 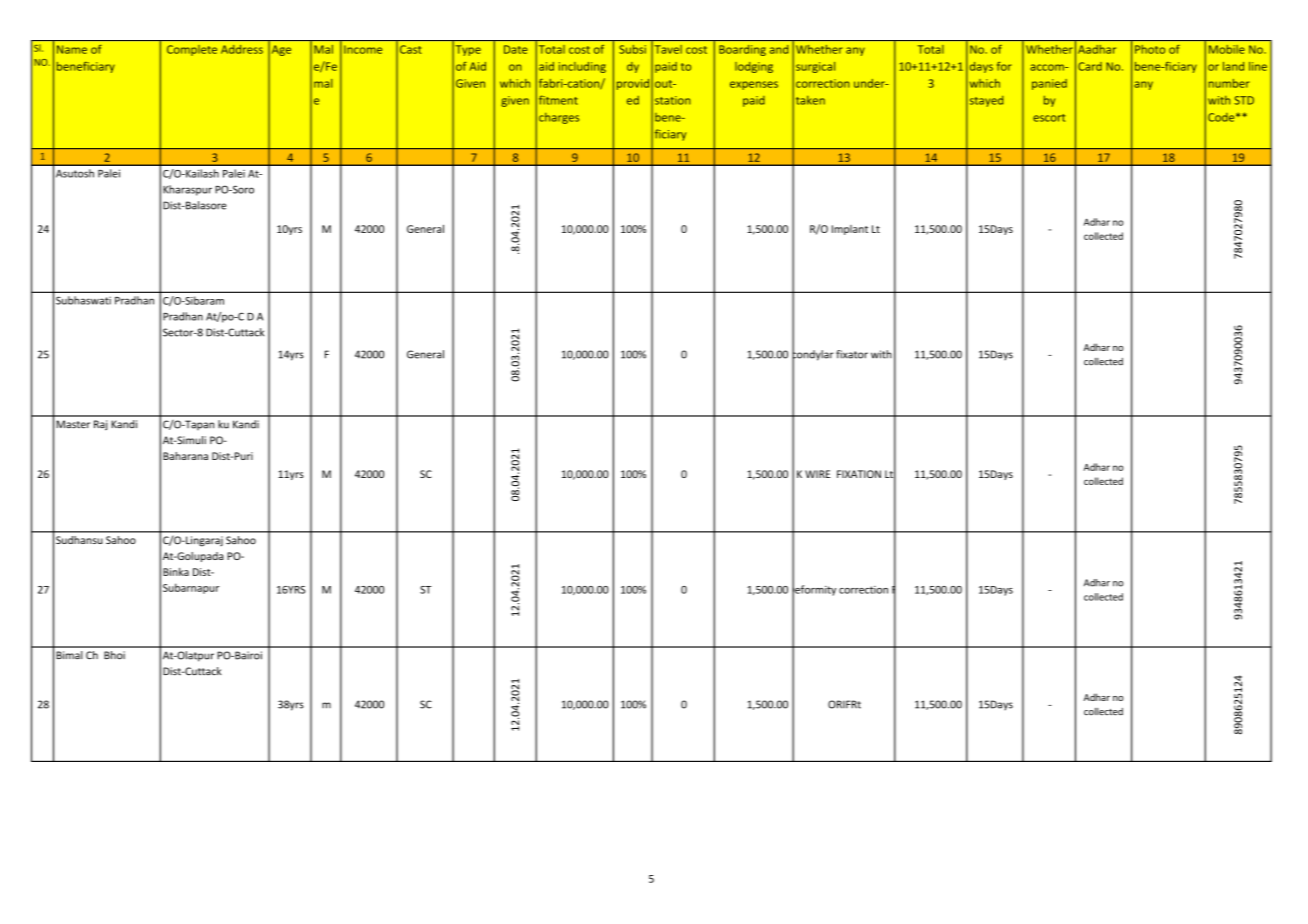 I want to click on Implant, so click(x=850, y=230).
